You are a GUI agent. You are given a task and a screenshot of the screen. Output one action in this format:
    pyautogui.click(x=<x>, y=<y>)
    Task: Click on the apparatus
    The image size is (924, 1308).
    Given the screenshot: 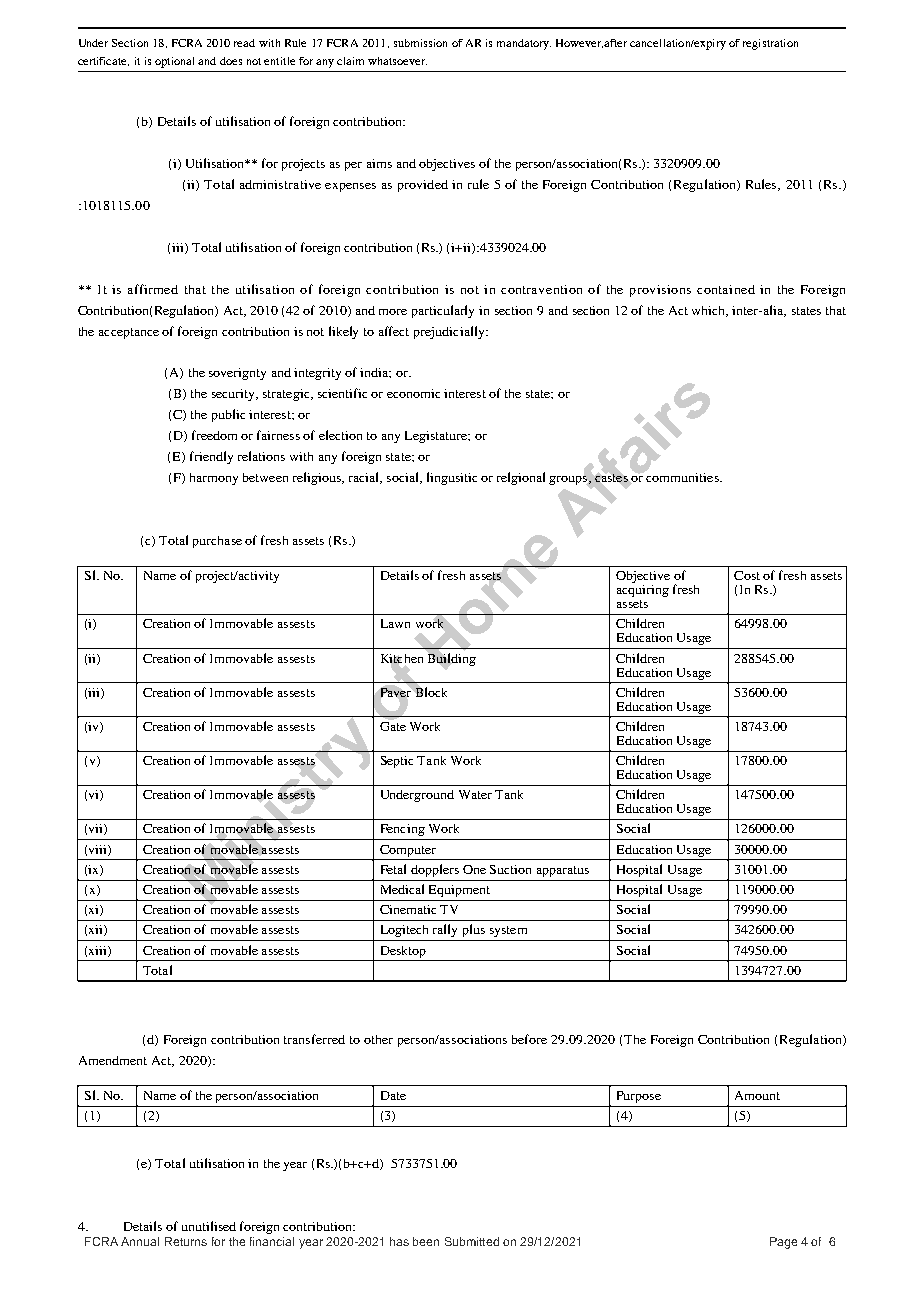 What is the action you would take?
    pyautogui.click(x=563, y=871)
